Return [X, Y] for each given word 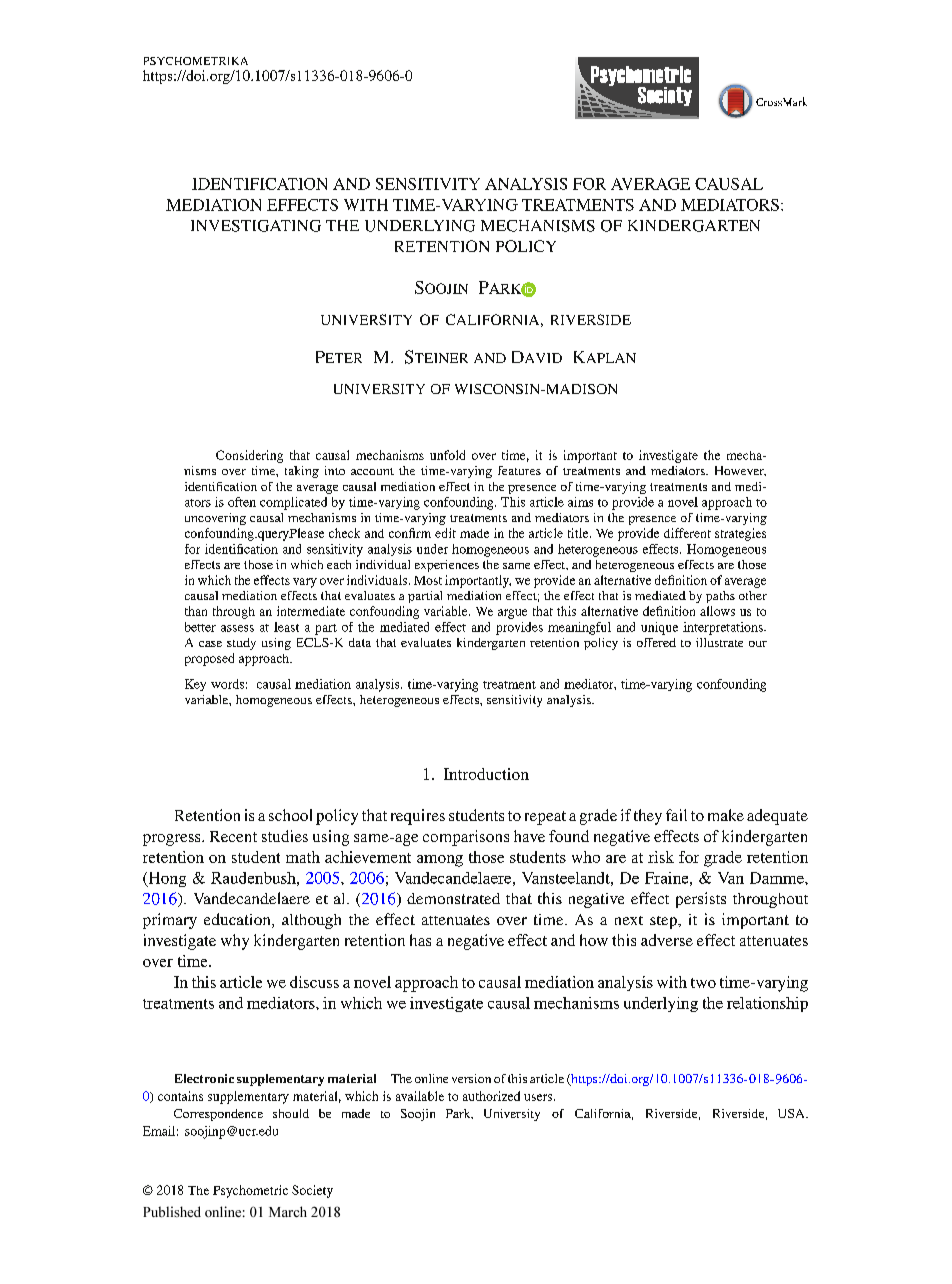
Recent [233, 836]
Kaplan [605, 357]
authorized [491, 1096]
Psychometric [250, 1191]
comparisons [466, 838]
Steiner [436, 357]
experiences [447, 566]
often [242, 502]
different [687, 533]
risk [661, 857]
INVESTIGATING [256, 226]
